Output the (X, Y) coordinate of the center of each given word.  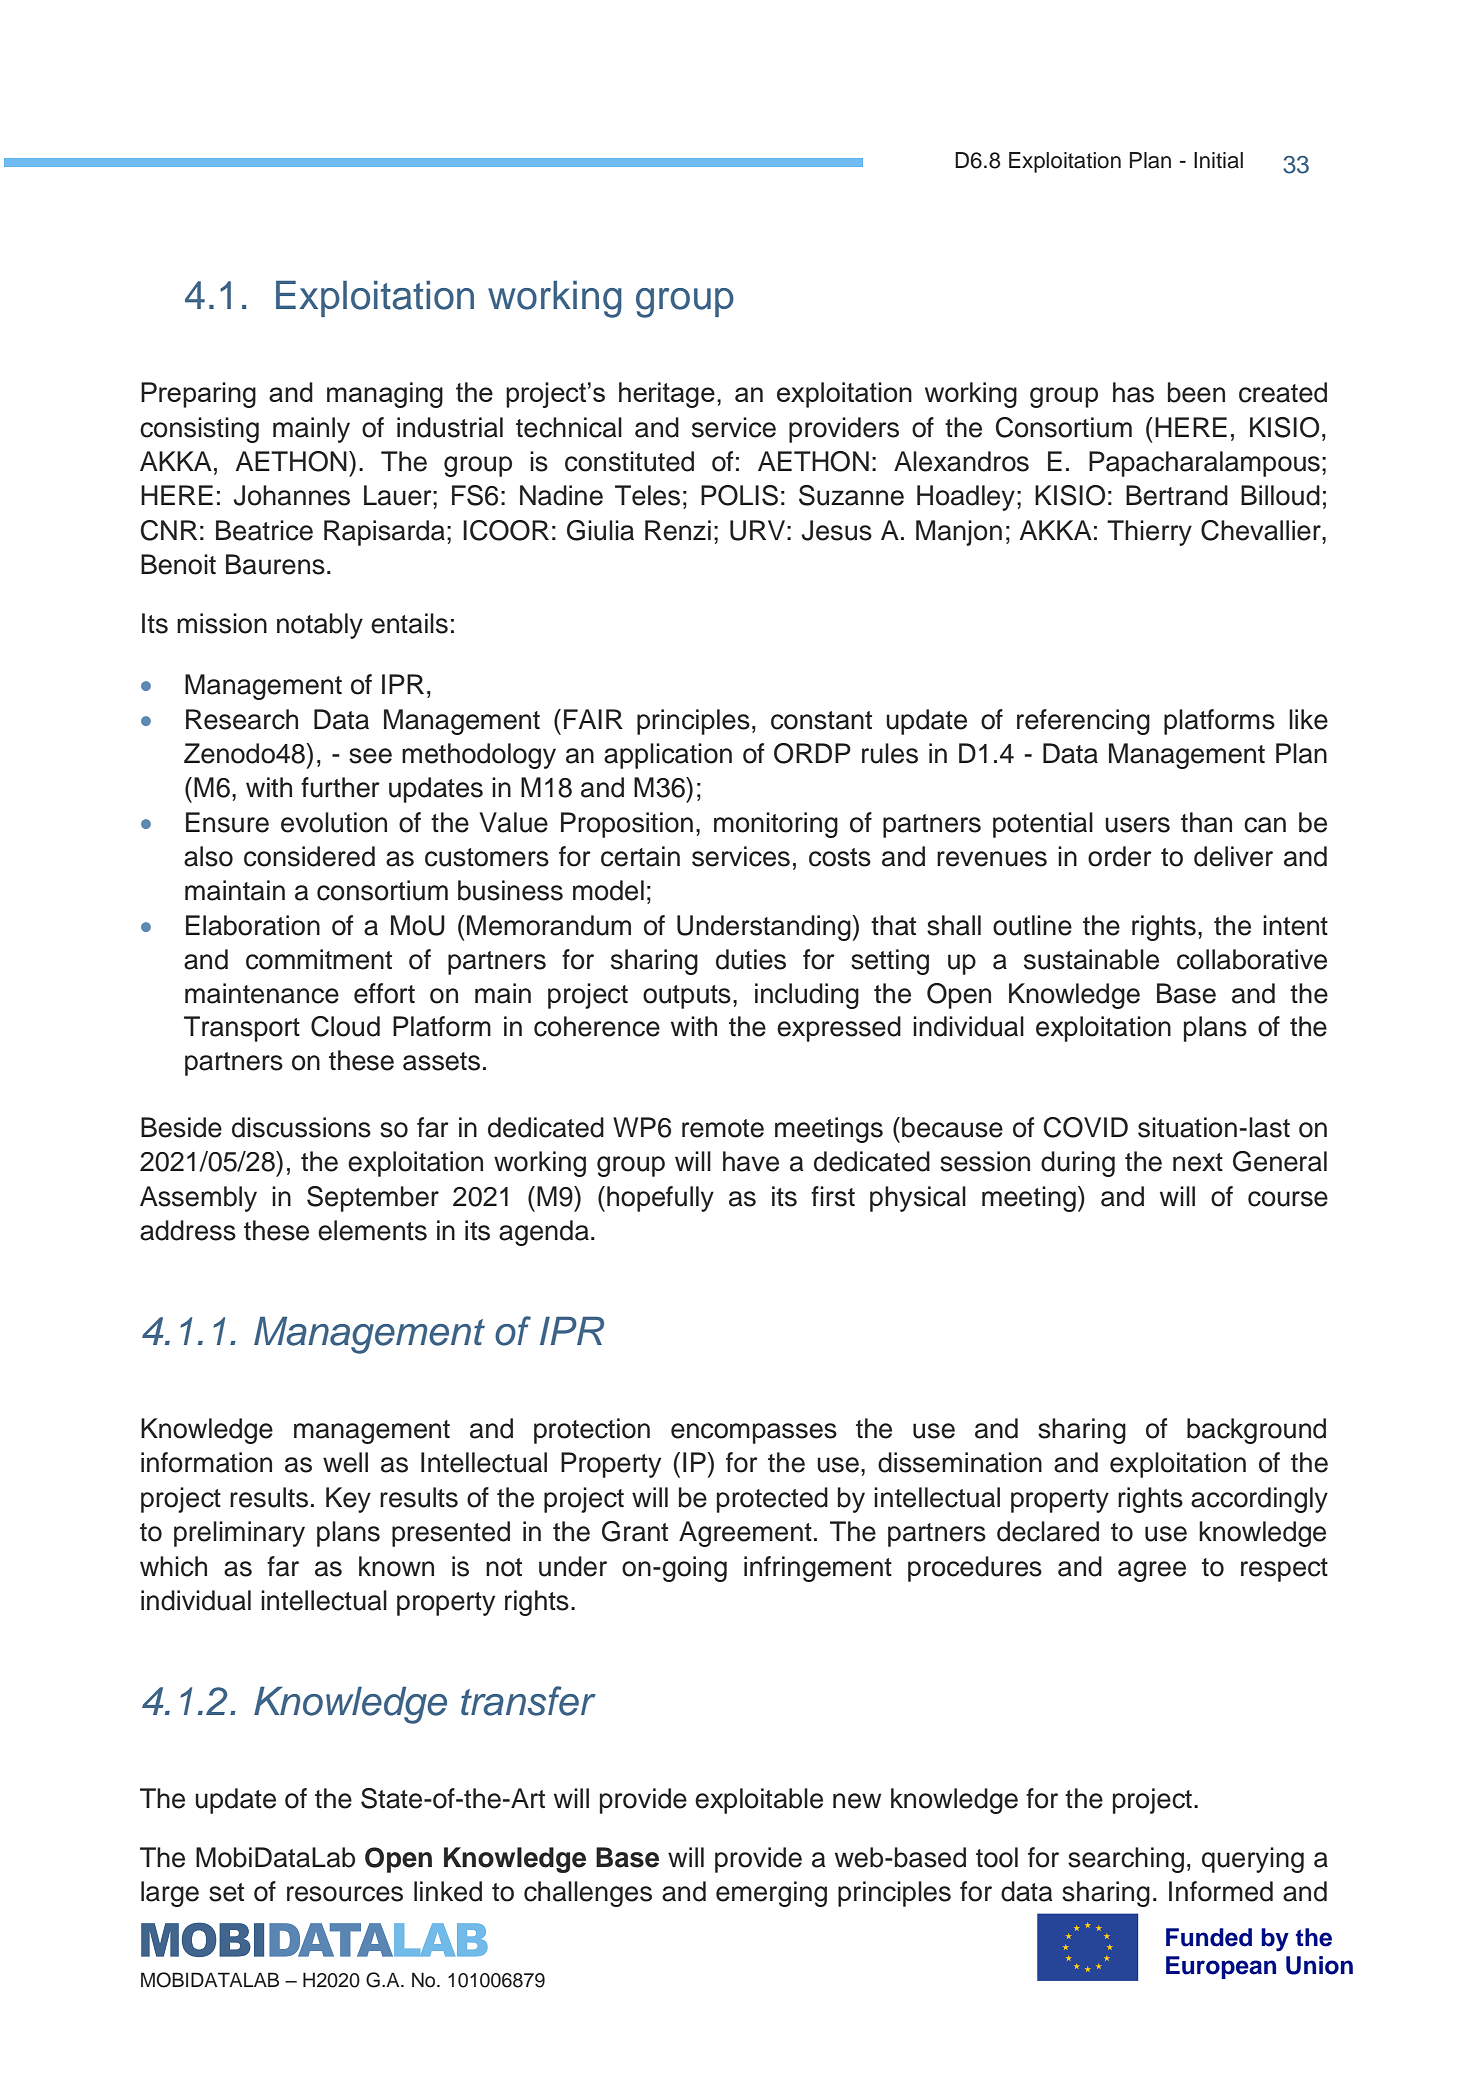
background (1256, 1431)
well (345, 1462)
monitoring (776, 825)
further (340, 787)
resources (345, 1894)
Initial (1218, 160)
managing (385, 395)
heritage (667, 395)
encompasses (754, 1433)
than (1206, 822)
